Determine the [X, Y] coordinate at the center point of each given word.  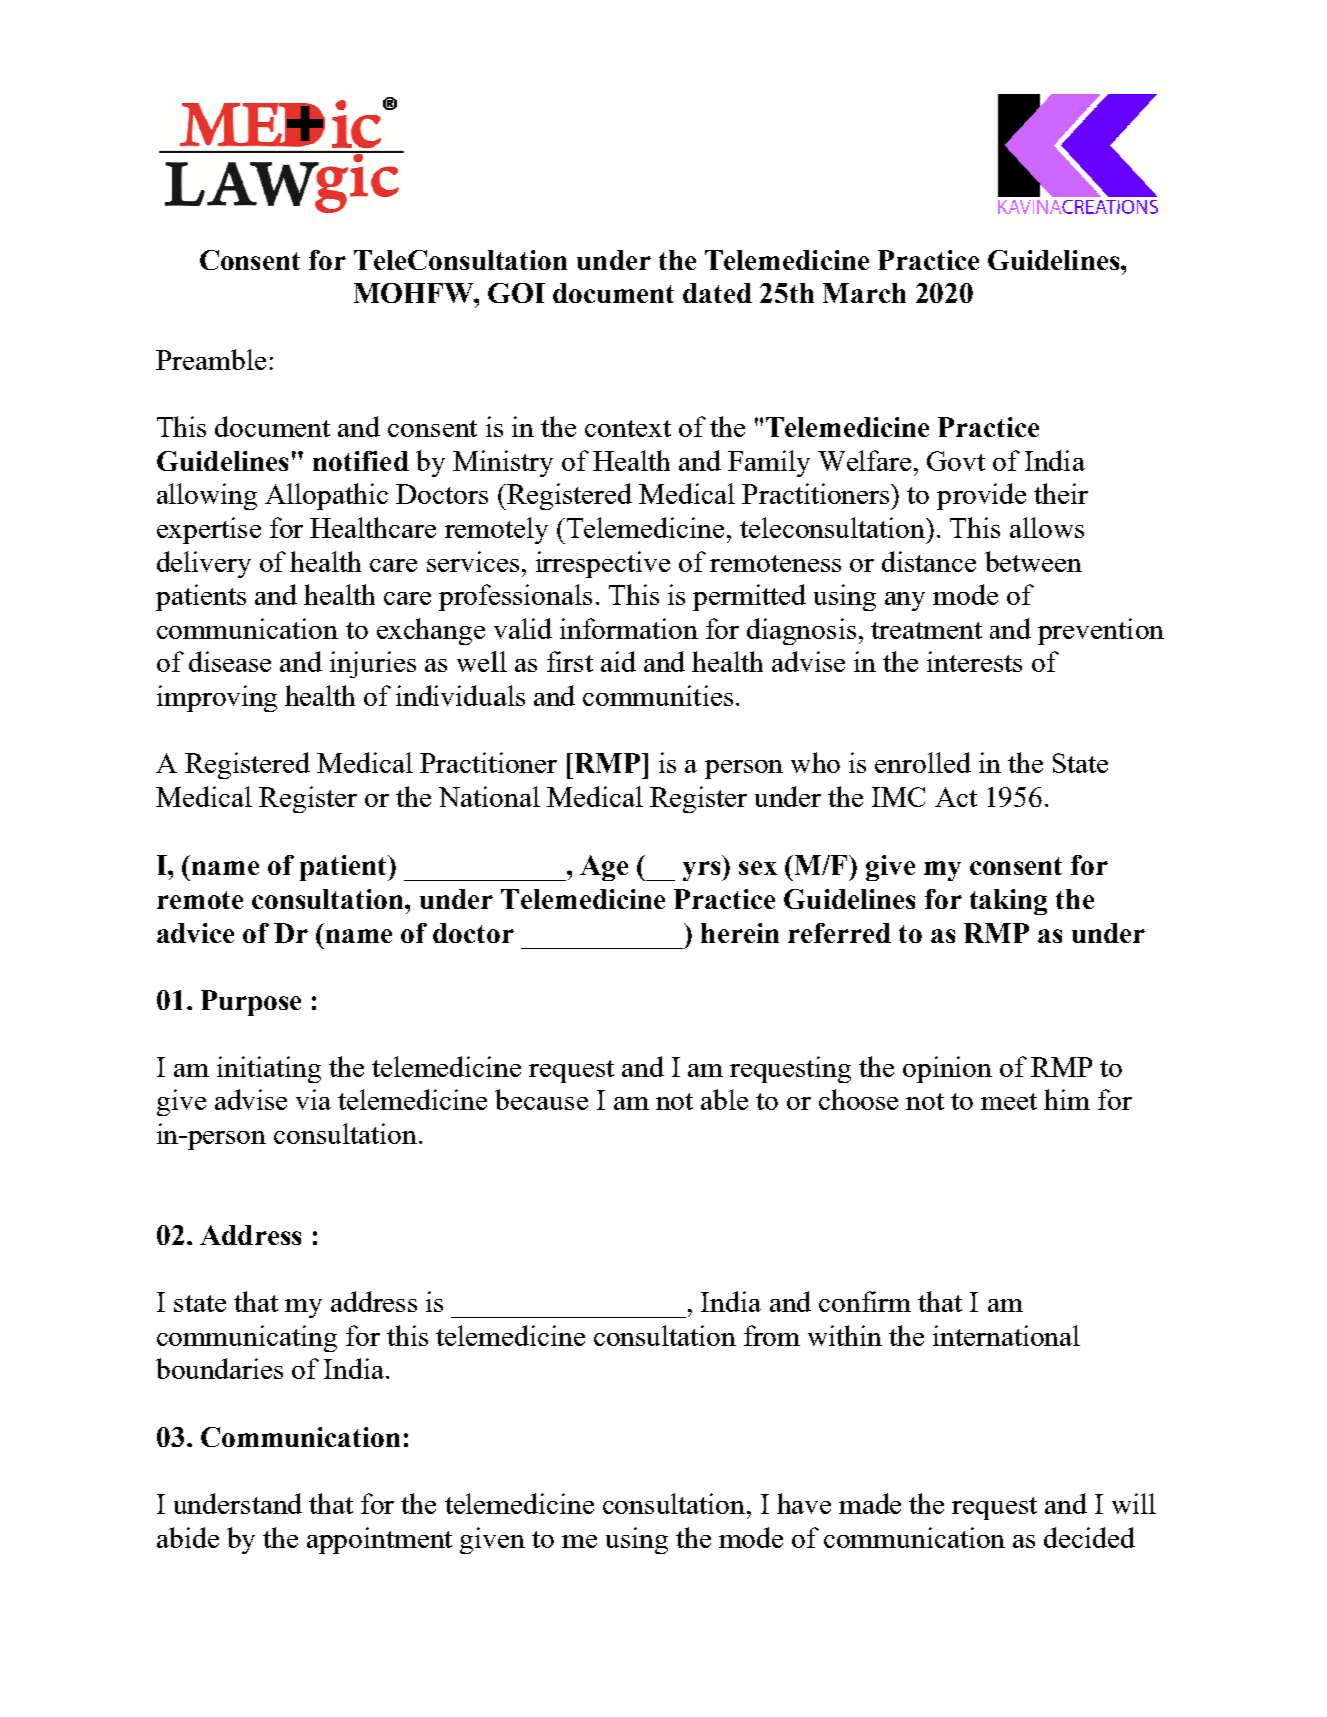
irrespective [603, 564]
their [1061, 493]
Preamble [211, 359]
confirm [865, 1301]
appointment [379, 1540]
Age [604, 868]
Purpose [251, 1003]
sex [758, 868]
